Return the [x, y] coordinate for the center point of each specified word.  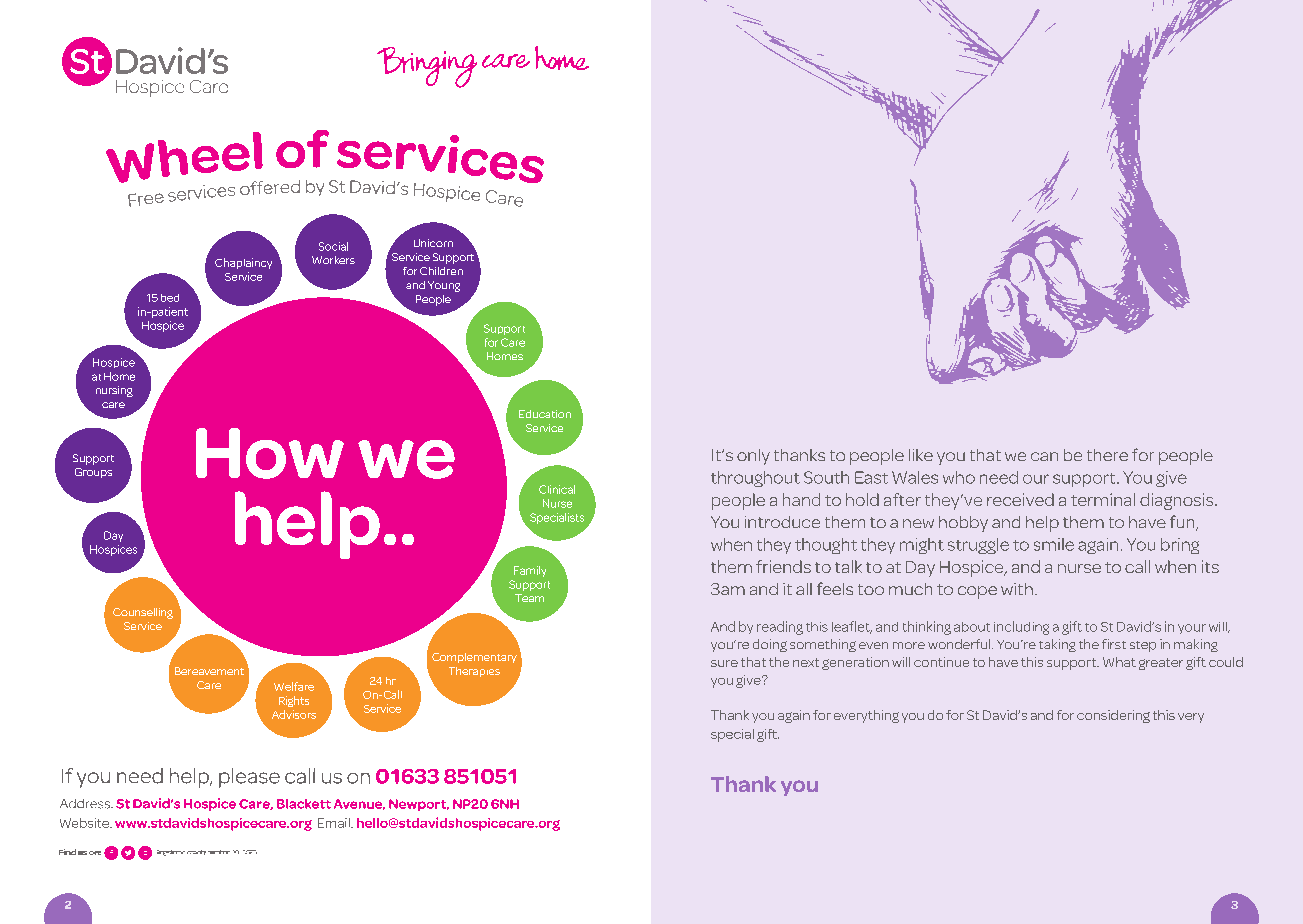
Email [335, 823]
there [1107, 455]
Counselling [143, 613]
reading [780, 628]
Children [441, 271]
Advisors [294, 714]
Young [444, 286]
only [753, 457]
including [1021, 628]
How [270, 453]
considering [1113, 716]
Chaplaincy [243, 263]
